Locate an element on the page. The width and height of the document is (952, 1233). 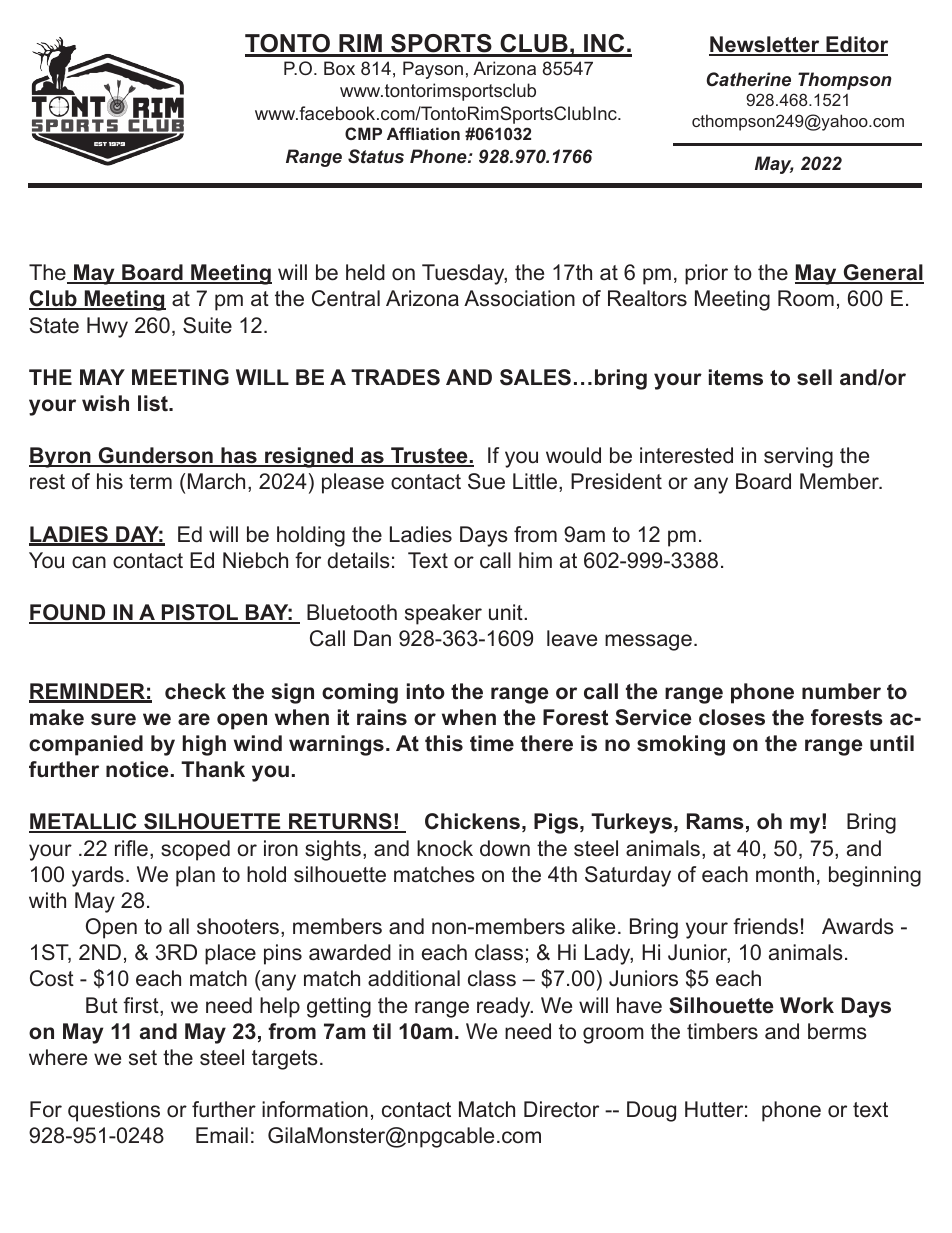
questions is located at coordinates (114, 1111).
